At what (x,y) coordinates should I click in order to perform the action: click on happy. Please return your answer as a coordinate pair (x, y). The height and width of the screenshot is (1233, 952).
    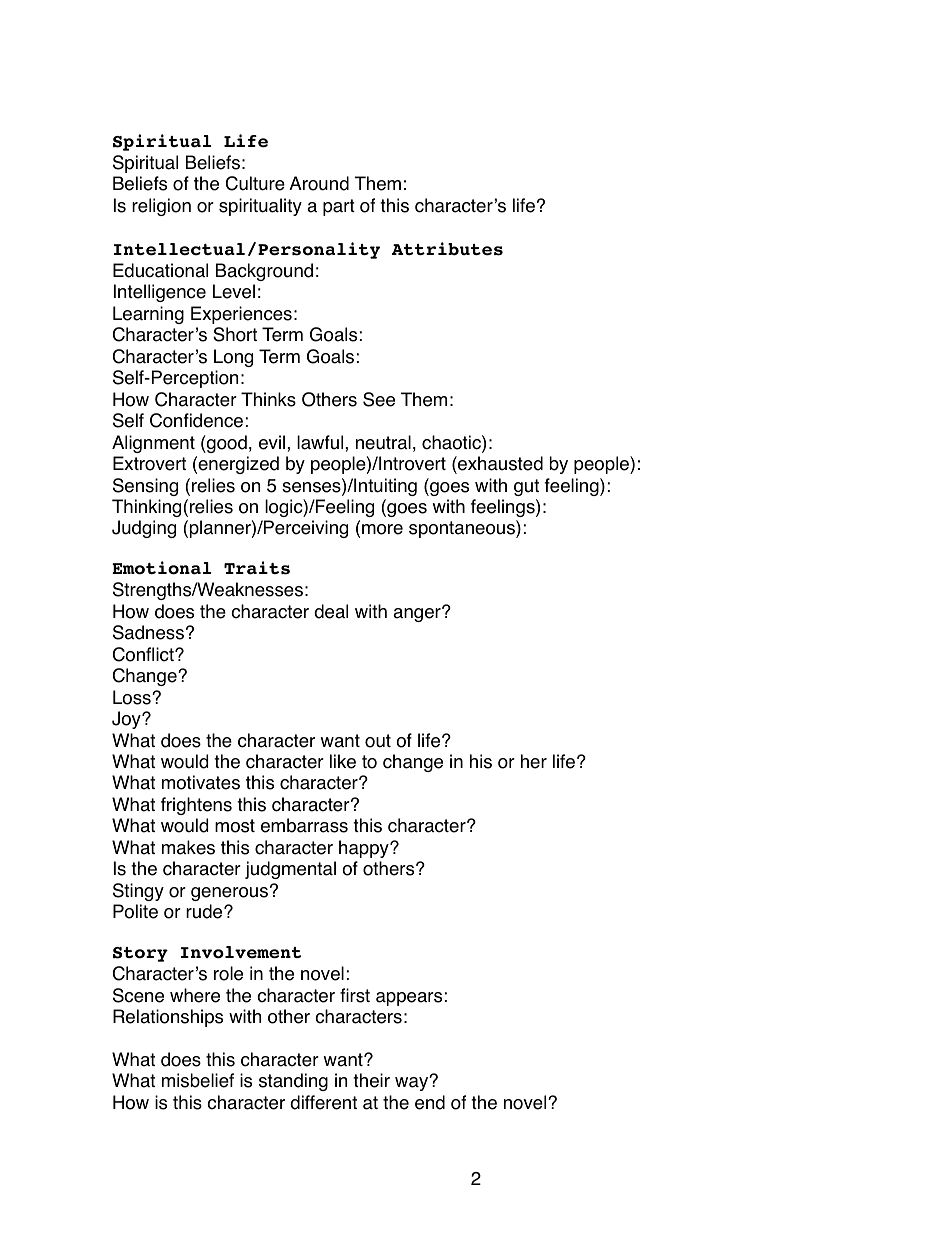
    Looking at the image, I should click on (365, 849).
